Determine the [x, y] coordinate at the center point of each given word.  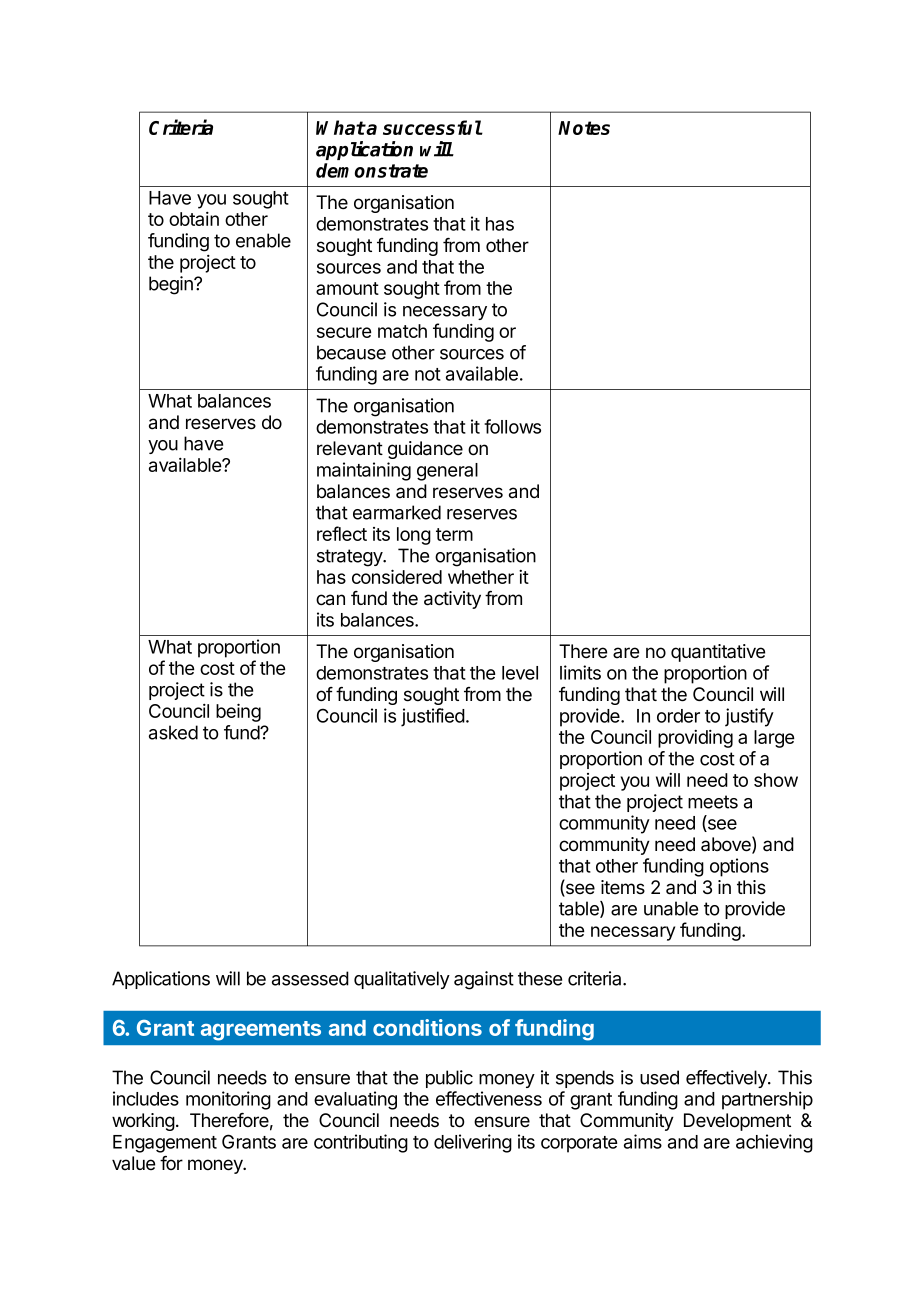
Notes [584, 128]
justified [433, 717]
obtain [194, 219]
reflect [342, 533]
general [447, 472]
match [402, 331]
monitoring [228, 1100]
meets [713, 802]
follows [512, 426]
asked [173, 732]
